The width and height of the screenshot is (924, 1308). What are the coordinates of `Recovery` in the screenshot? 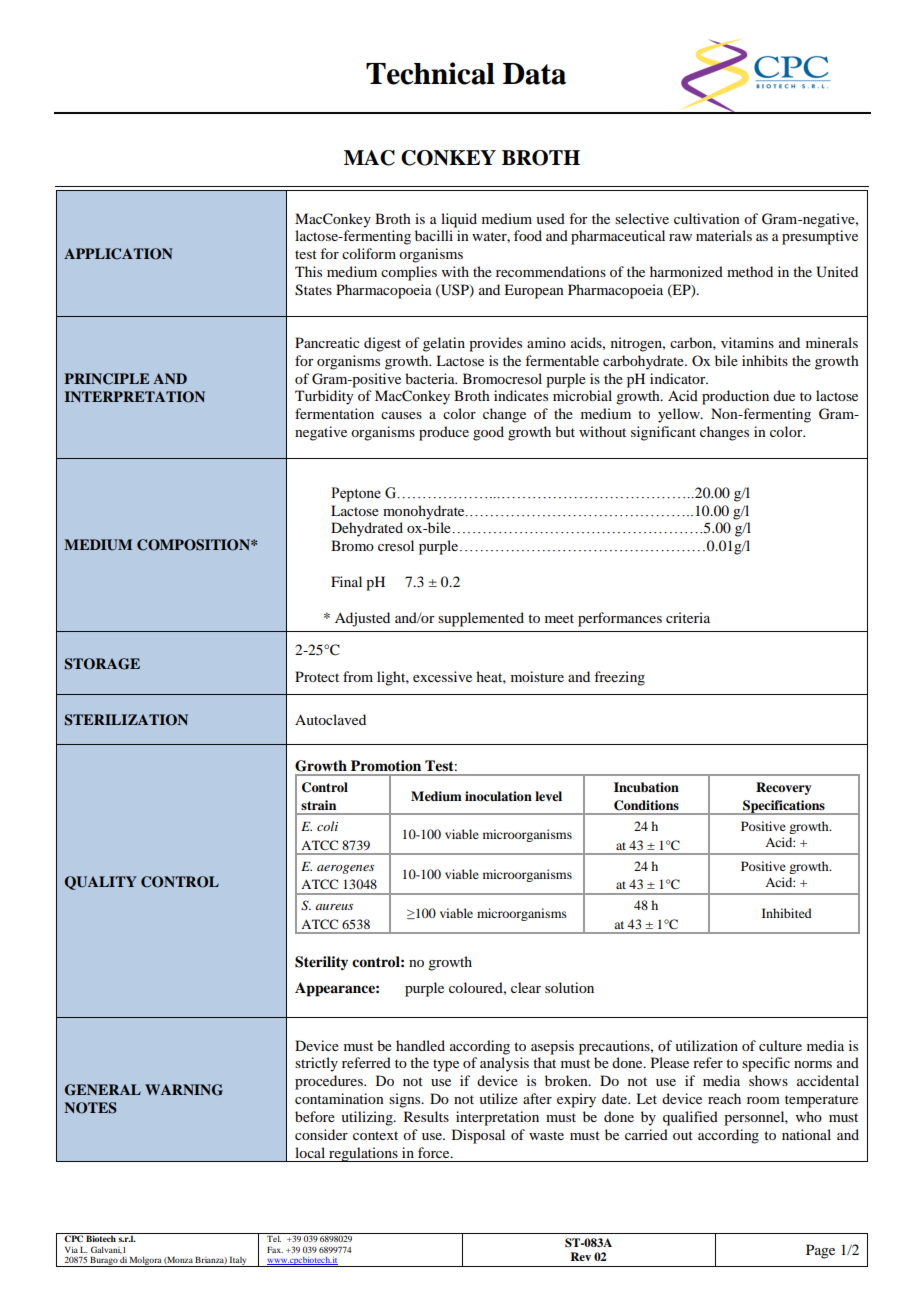 It's located at (783, 788).
